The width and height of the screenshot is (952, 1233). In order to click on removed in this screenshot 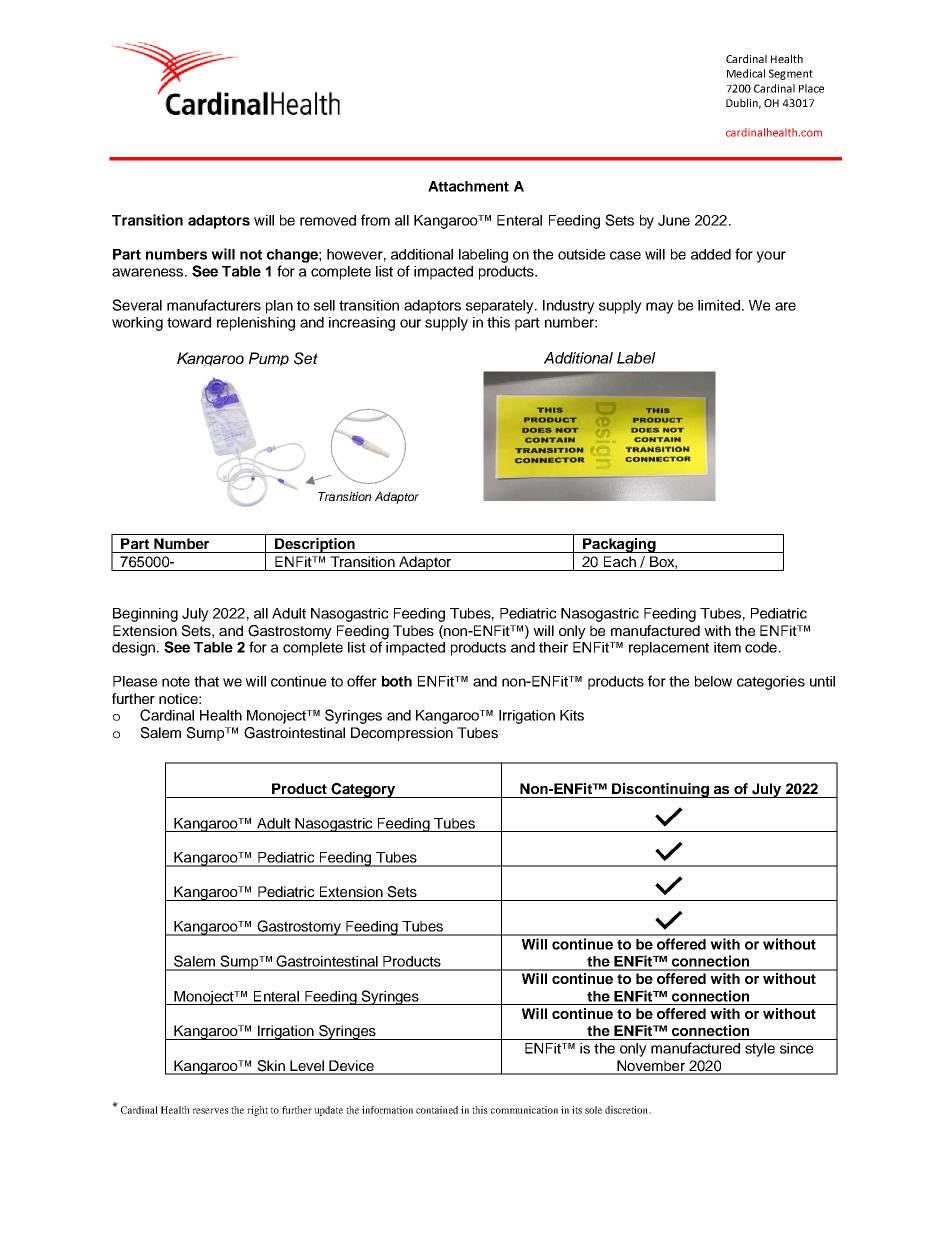, I will do `click(328, 220)`.
